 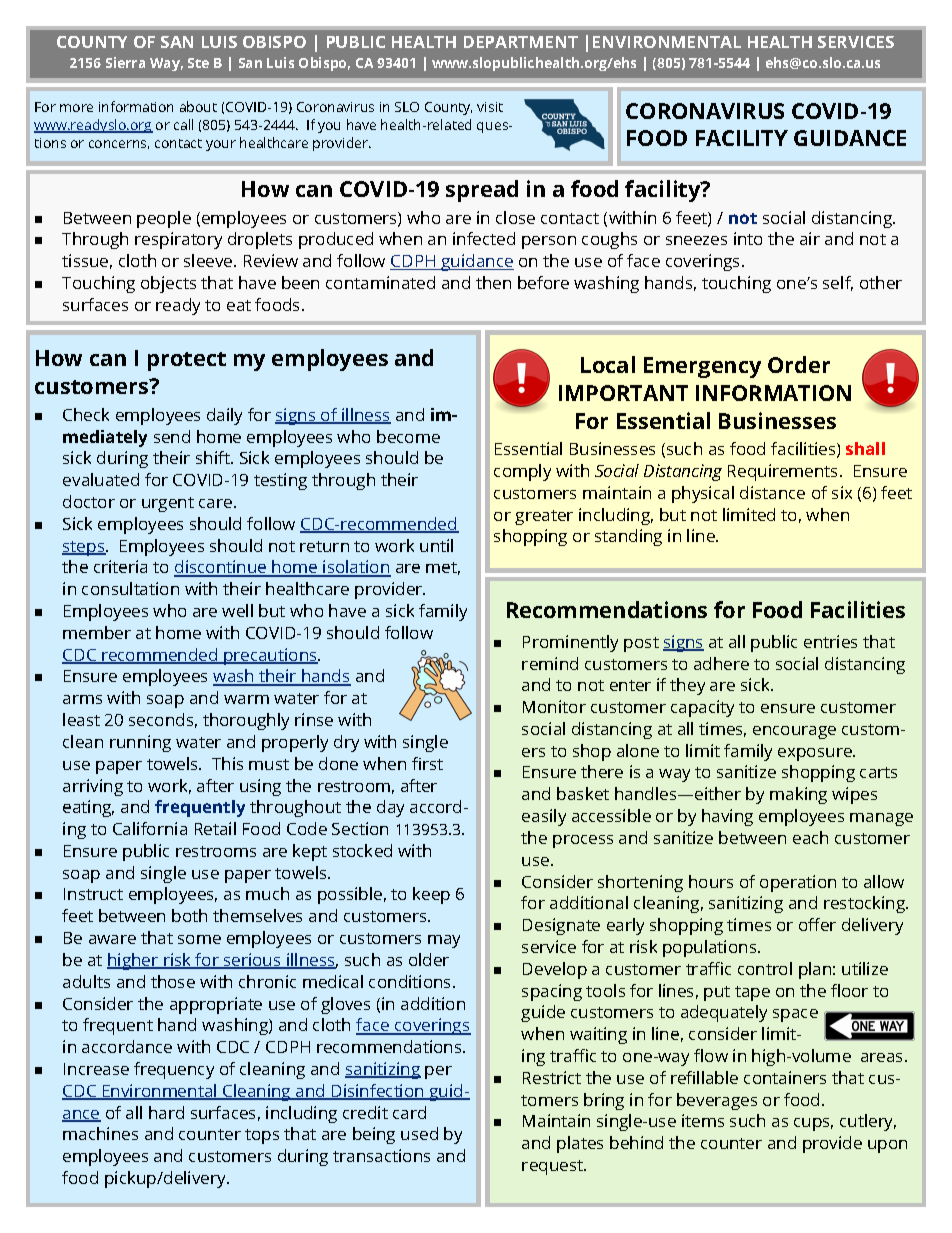 I want to click on Sierra, so click(x=125, y=62).
